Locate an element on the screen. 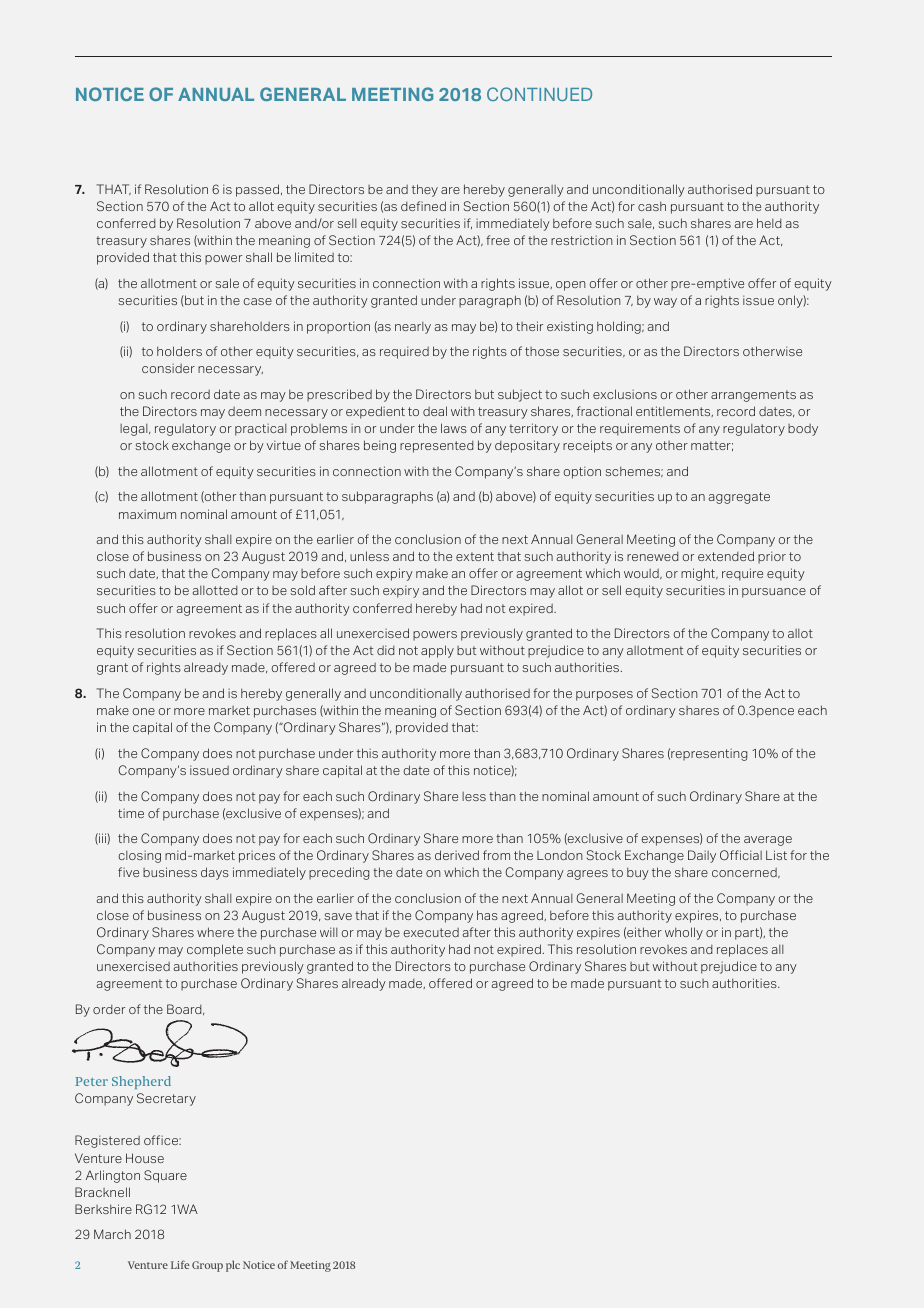 The height and width of the screenshot is (1308, 924). derived is located at coordinates (457, 855).
